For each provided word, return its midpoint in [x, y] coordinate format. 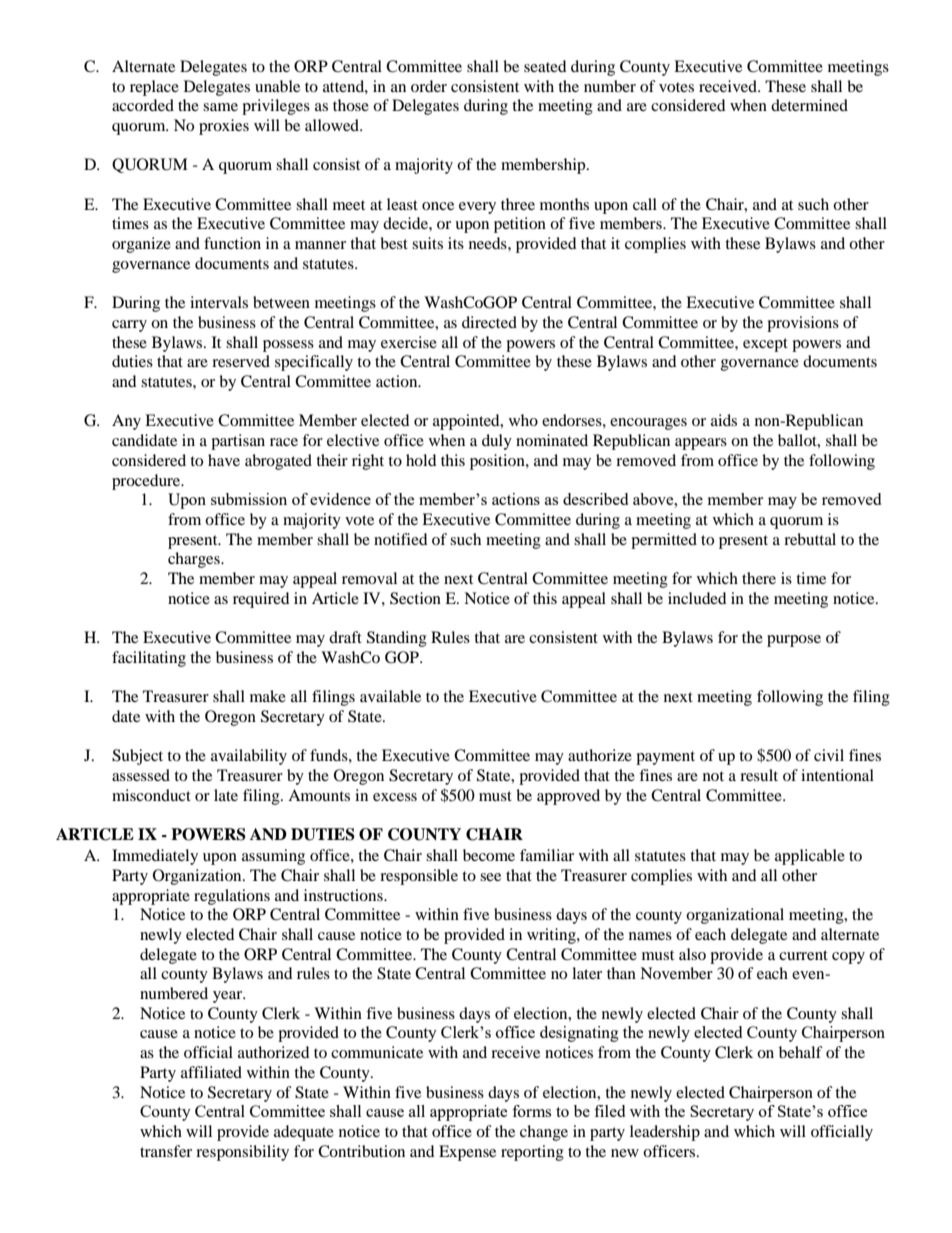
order [429, 86]
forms [531, 1111]
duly [497, 442]
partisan [238, 442]
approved [568, 797]
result [759, 775]
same [220, 107]
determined [809, 105]
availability [249, 757]
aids [724, 420]
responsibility [242, 1153]
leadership [665, 1133]
